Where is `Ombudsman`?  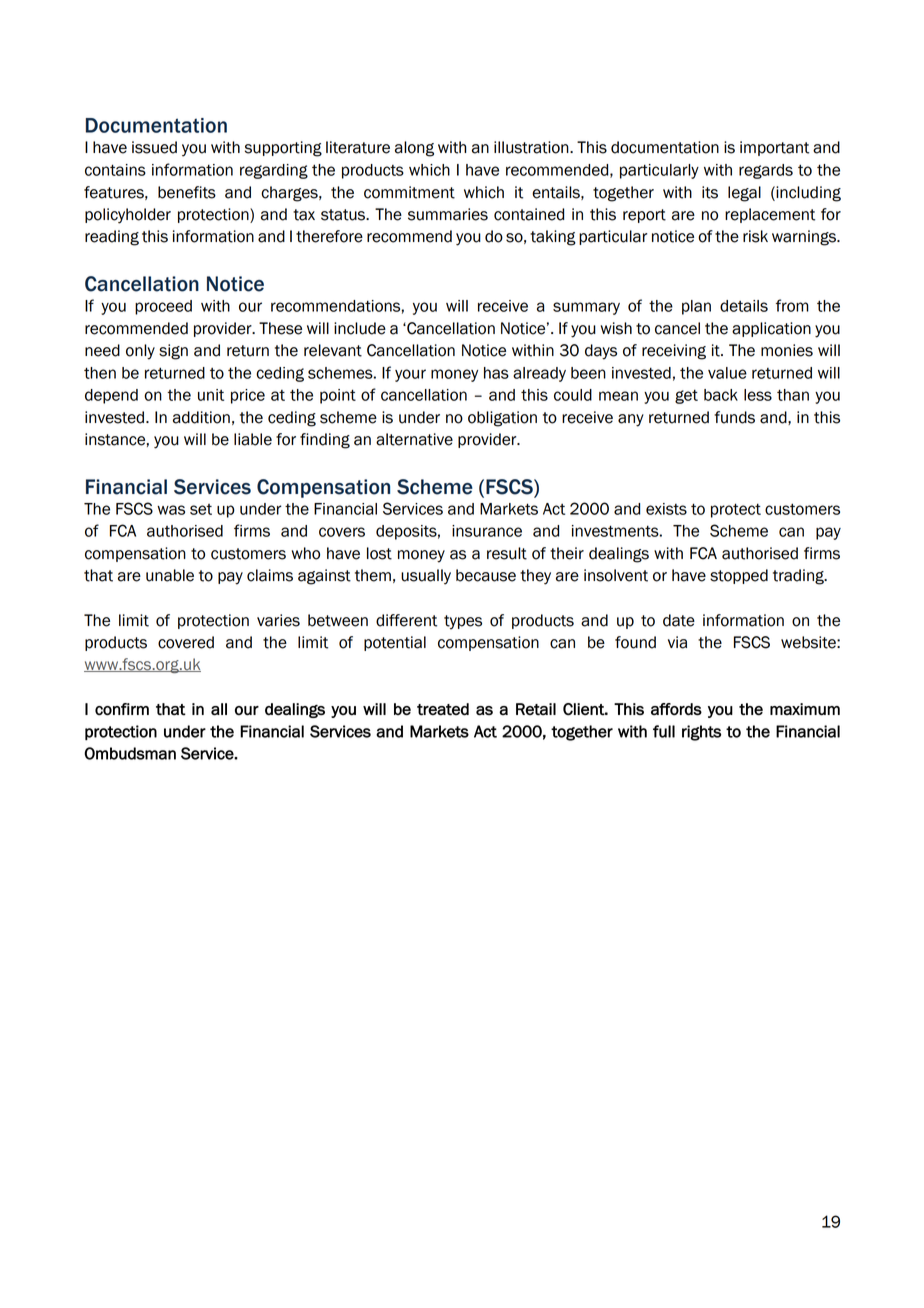
Ombudsman is located at coordinates (130, 753).
